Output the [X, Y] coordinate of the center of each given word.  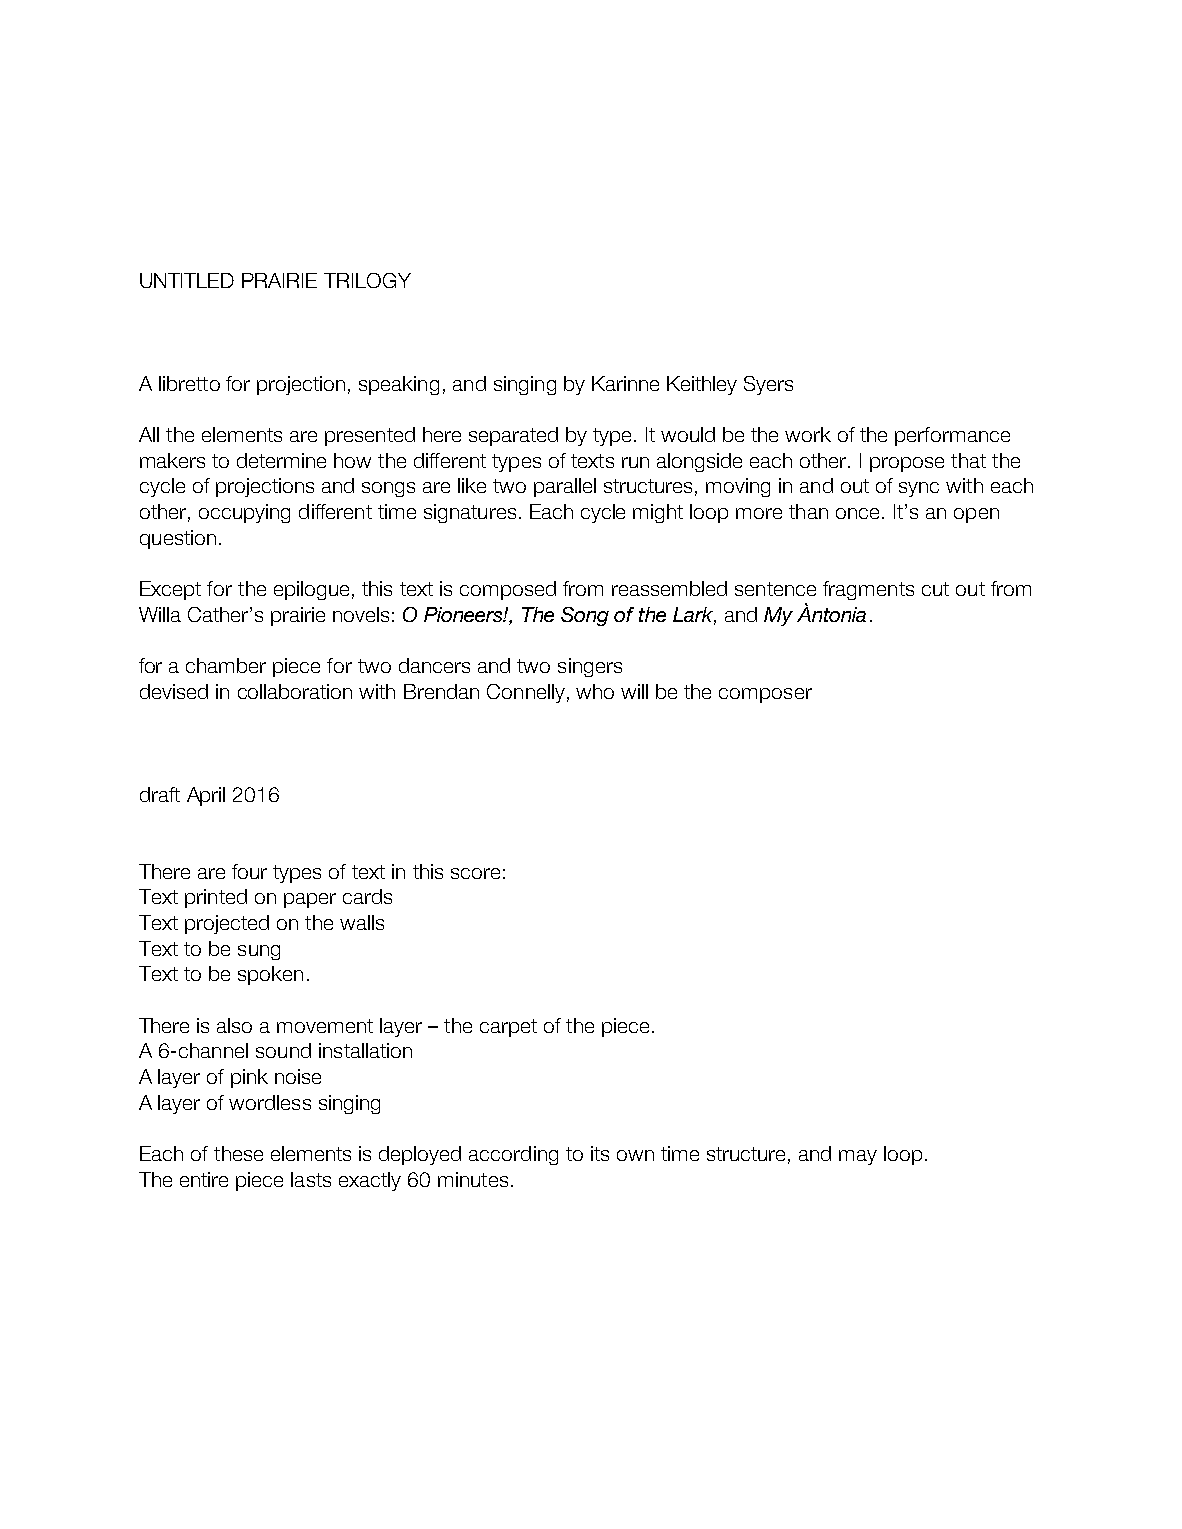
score [475, 873]
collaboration [295, 691]
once [857, 513]
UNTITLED [187, 280]
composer [765, 695]
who [595, 691]
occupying [244, 513]
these [238, 1153]
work [808, 434]
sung [259, 952]
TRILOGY [367, 280]
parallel [565, 487]
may [858, 1157]
